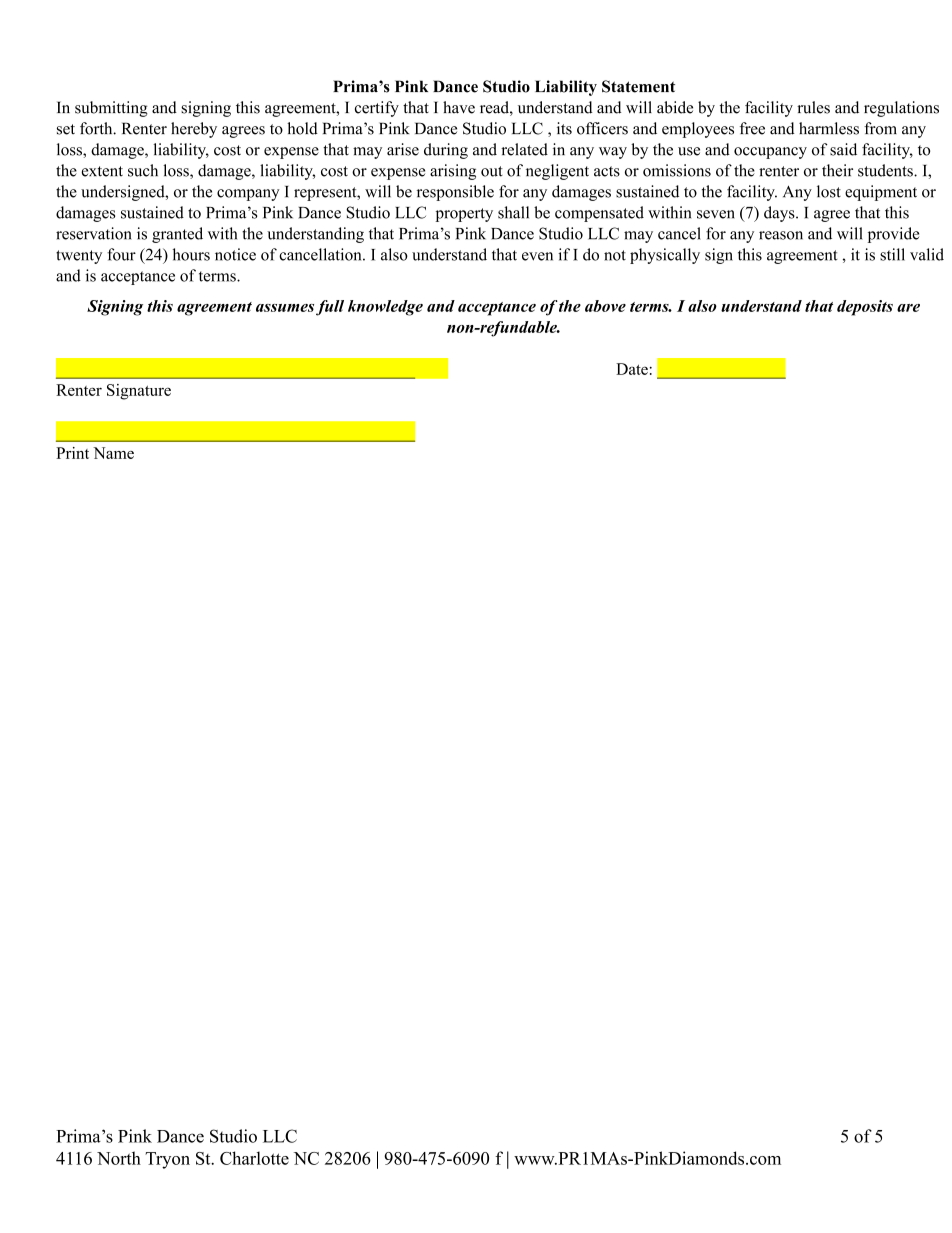 The height and width of the page is (1233, 952). What do you see at coordinates (459, 107) in the page?
I see `have` at bounding box center [459, 107].
